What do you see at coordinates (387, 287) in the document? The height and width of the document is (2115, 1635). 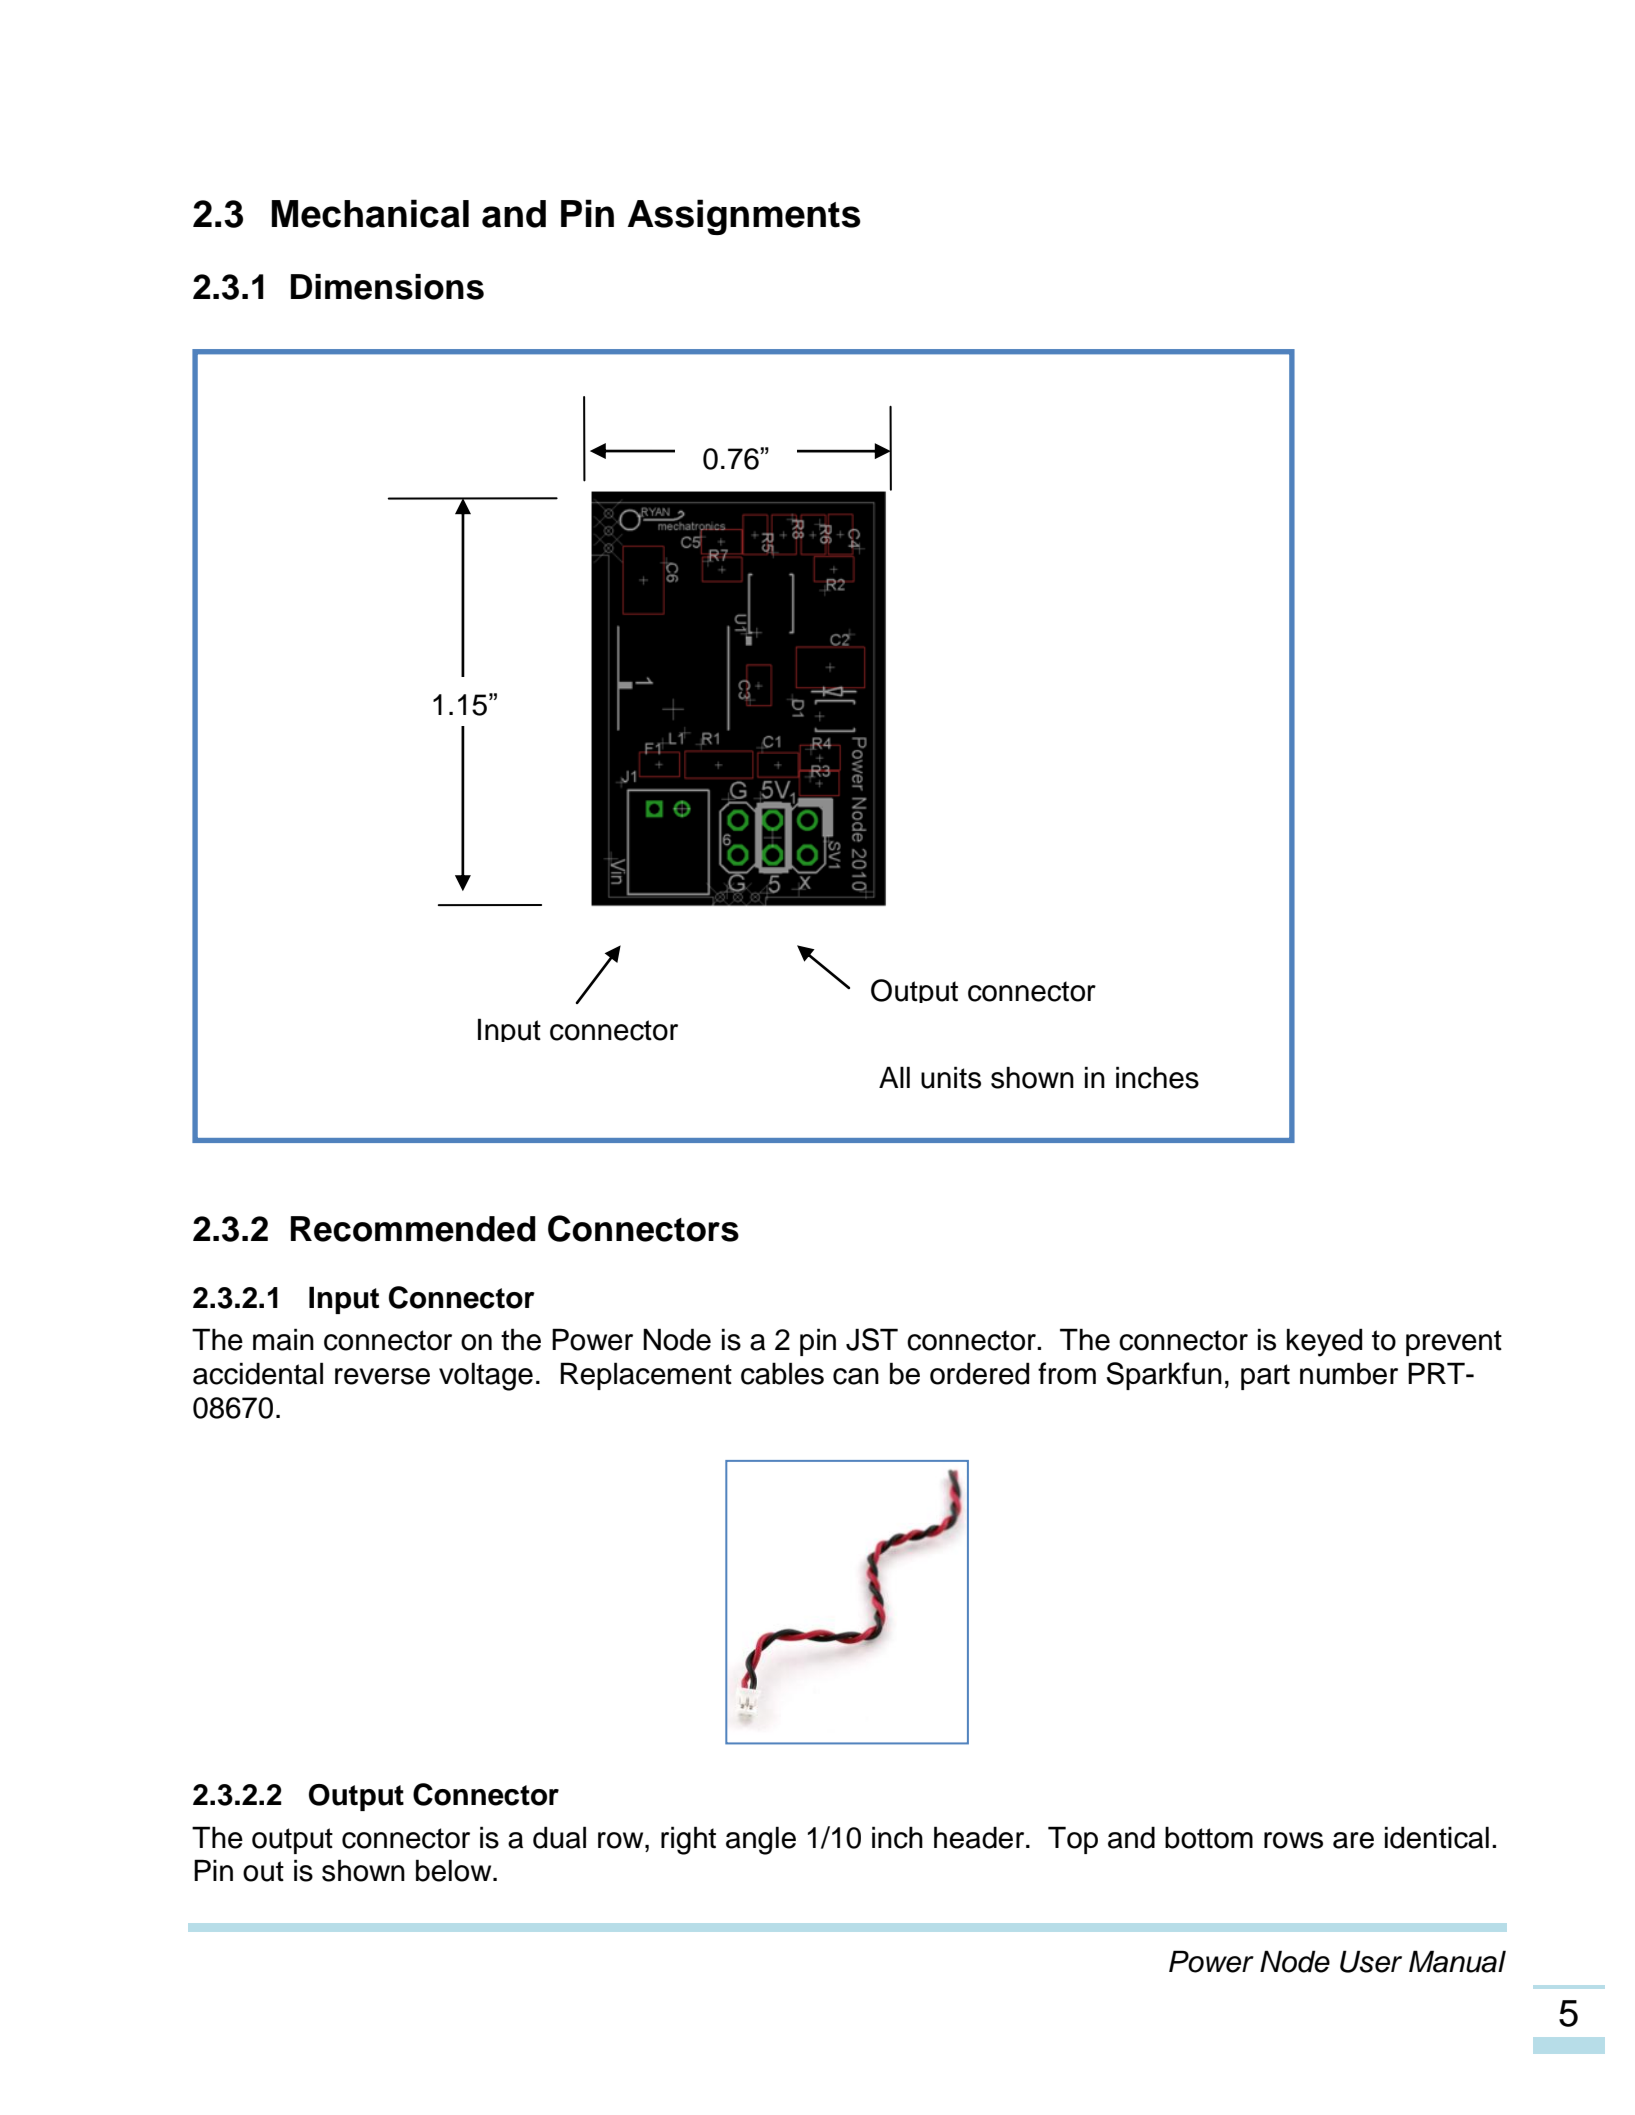 I see `Dimensions` at bounding box center [387, 287].
